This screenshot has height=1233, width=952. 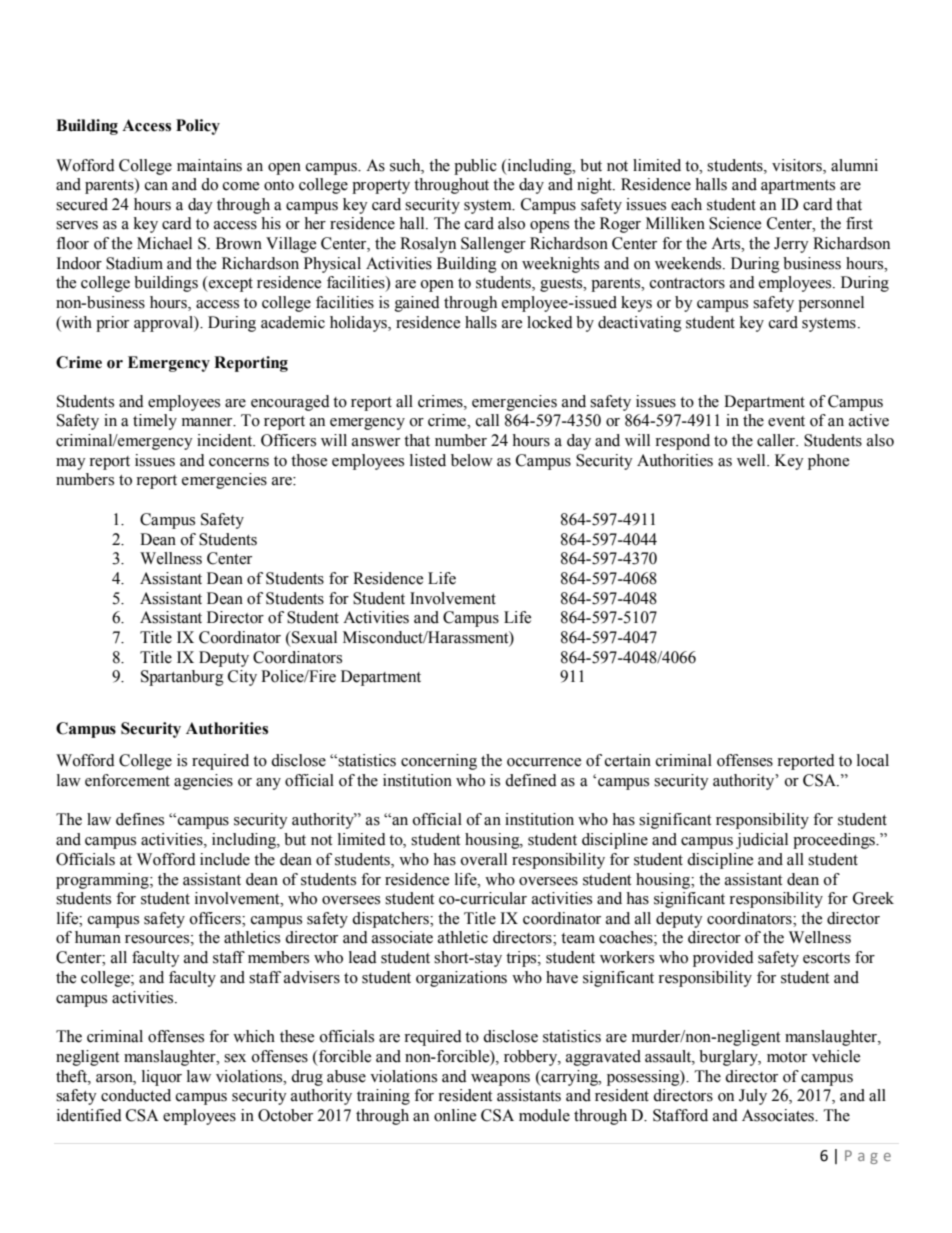 I want to click on public, so click(x=475, y=167).
